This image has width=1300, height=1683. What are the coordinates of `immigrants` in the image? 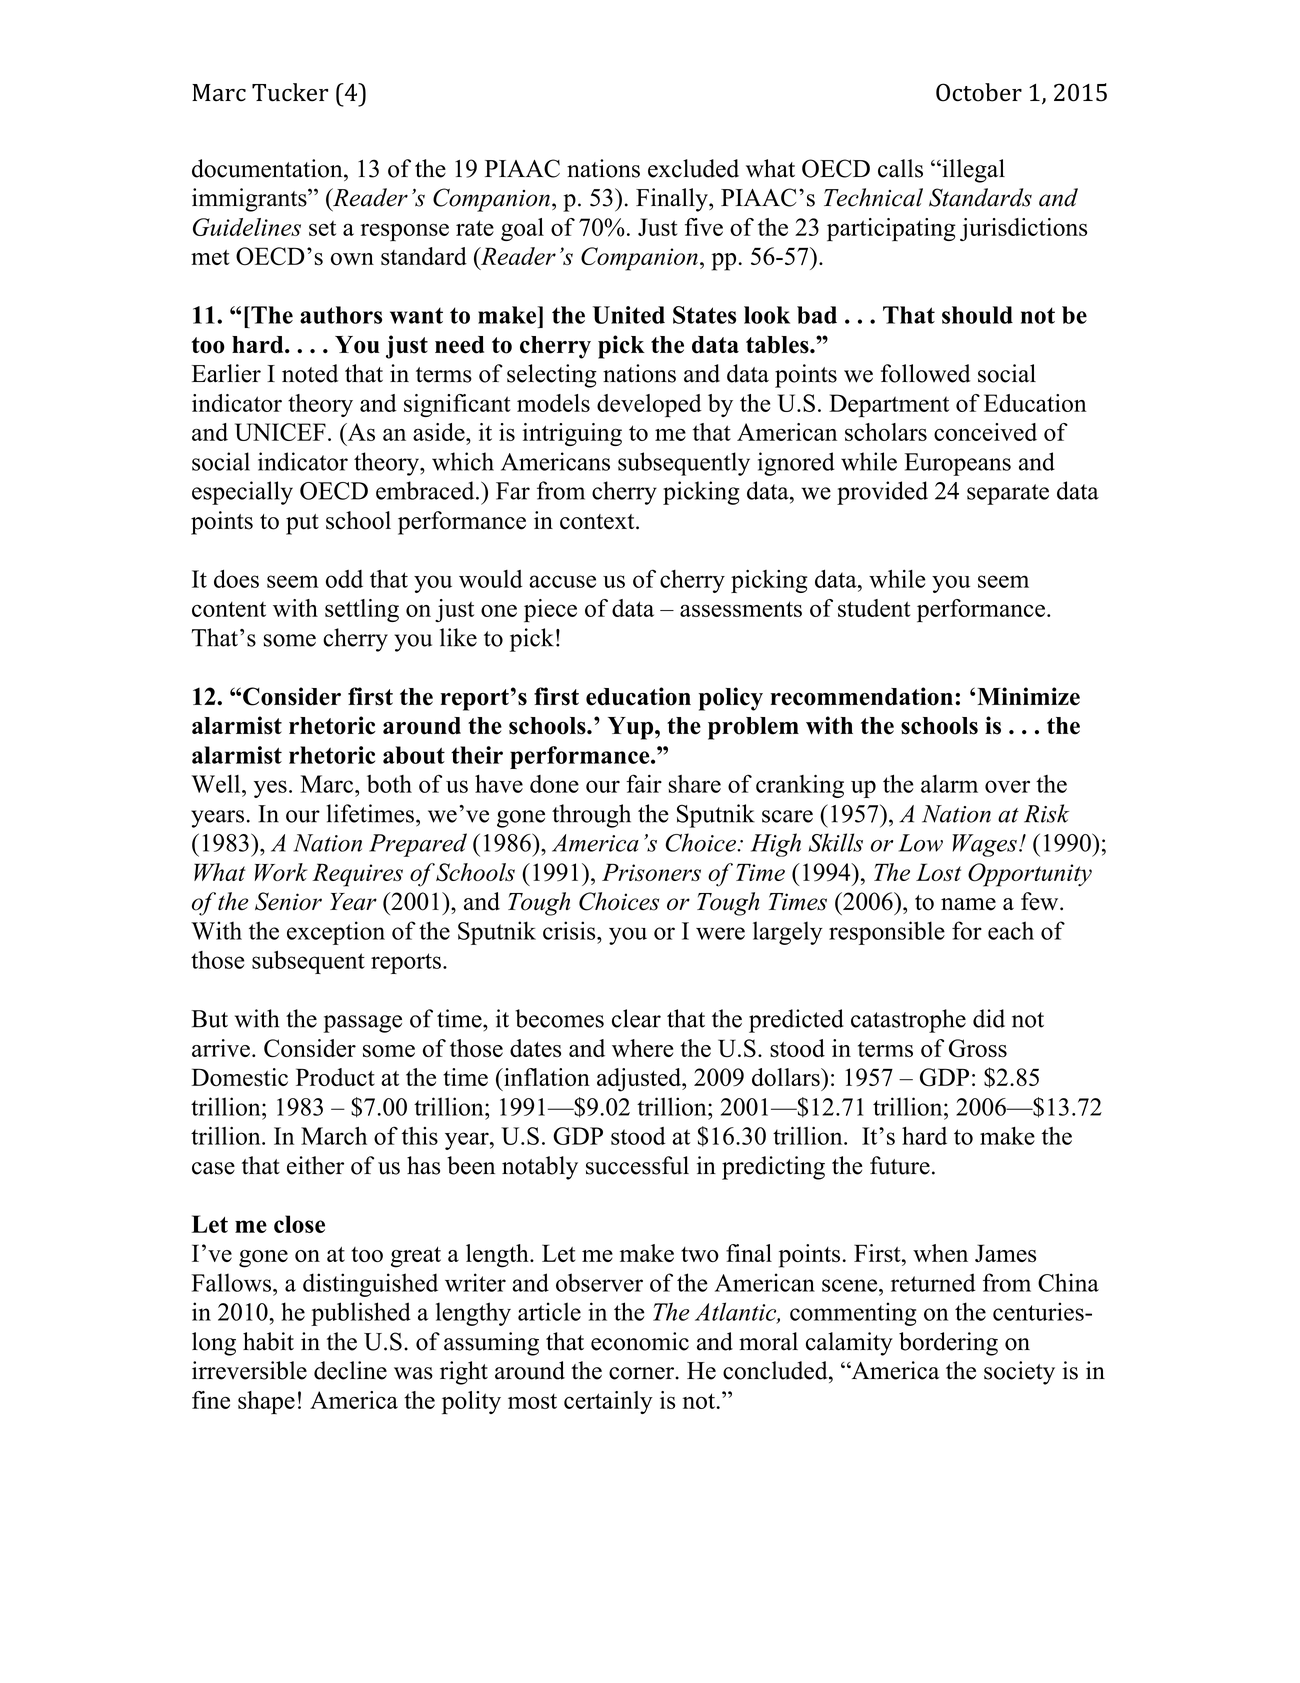 It's located at (250, 200).
